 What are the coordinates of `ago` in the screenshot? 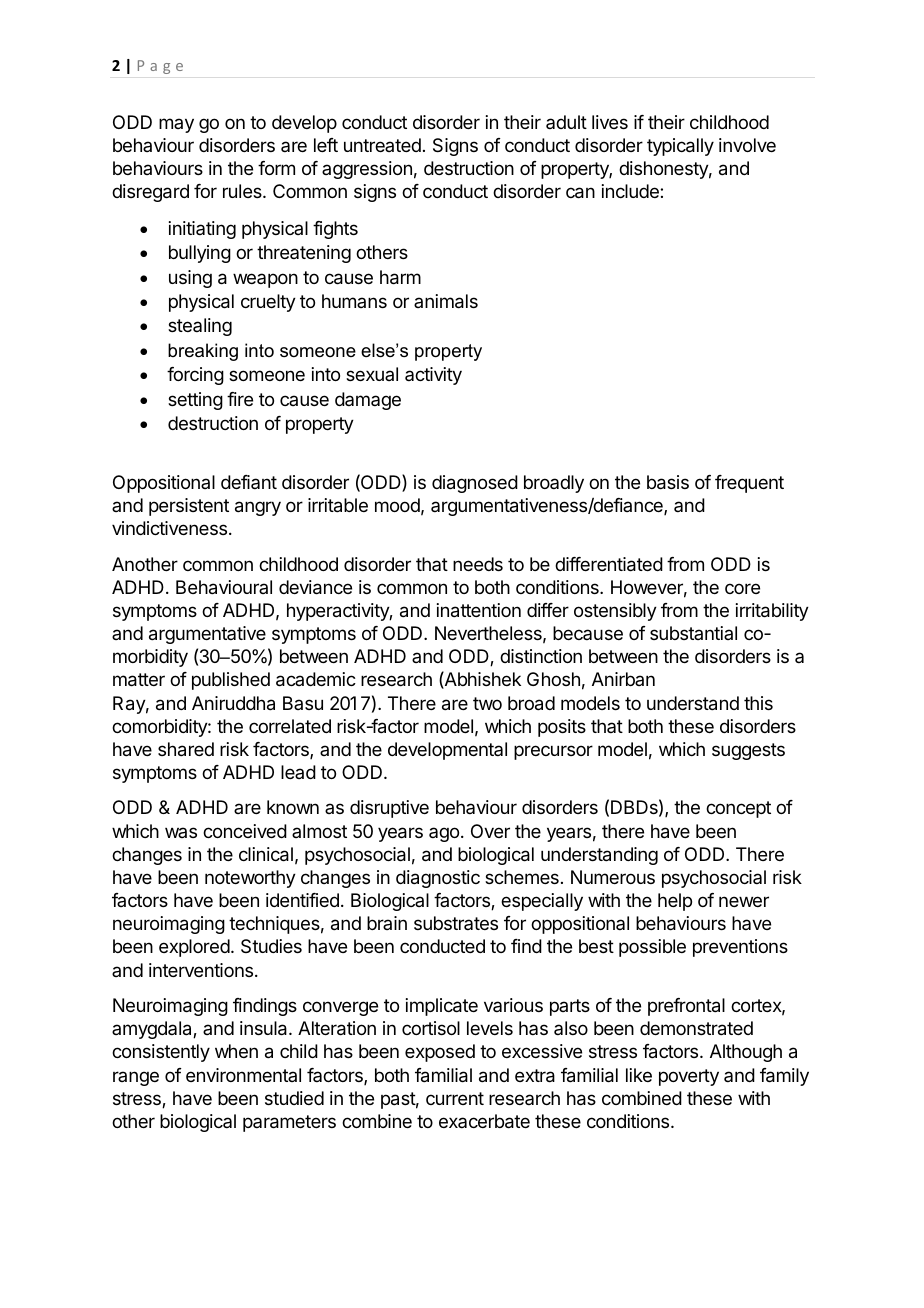 It's located at (444, 834).
